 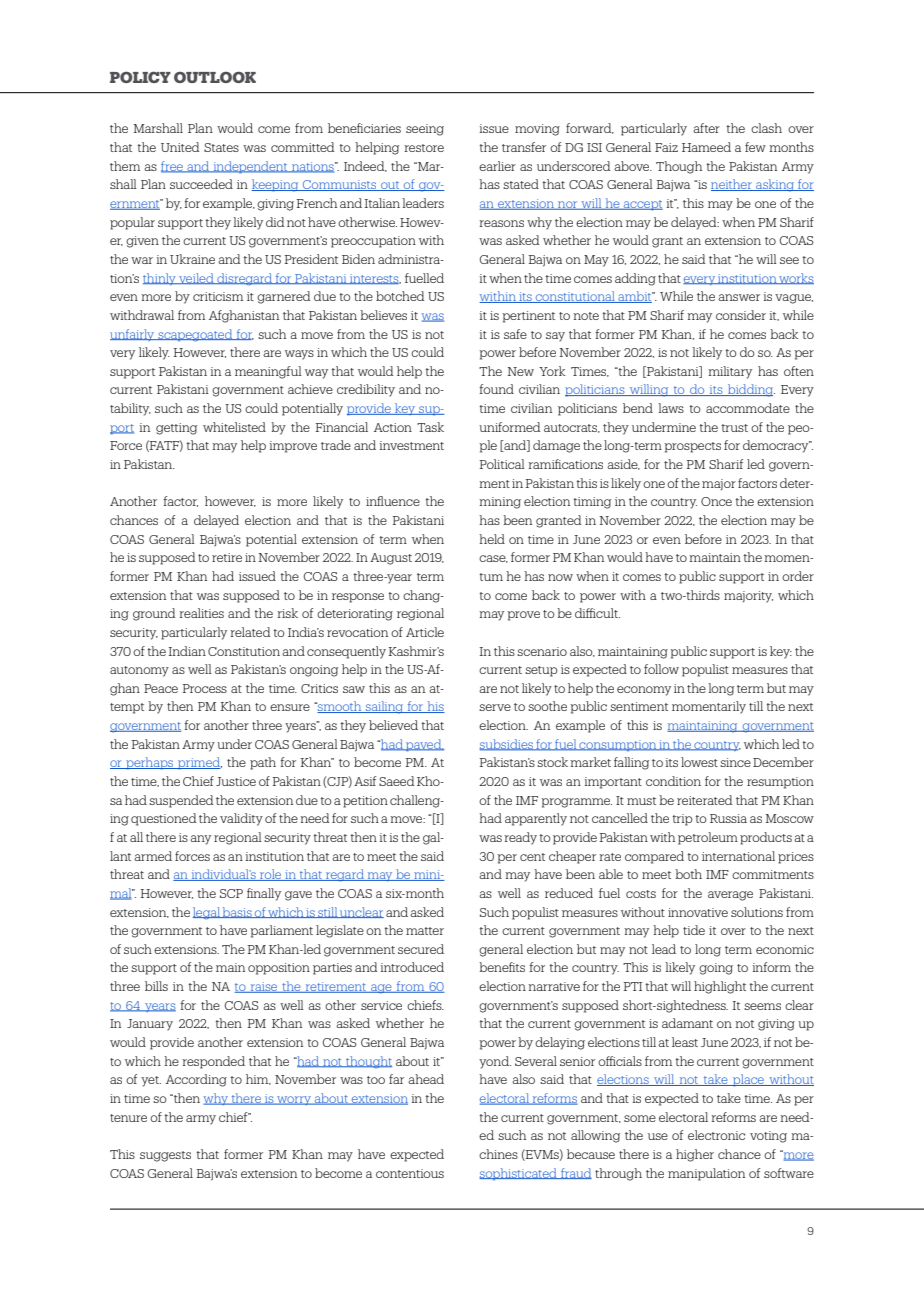 I want to click on Political, so click(x=502, y=464).
